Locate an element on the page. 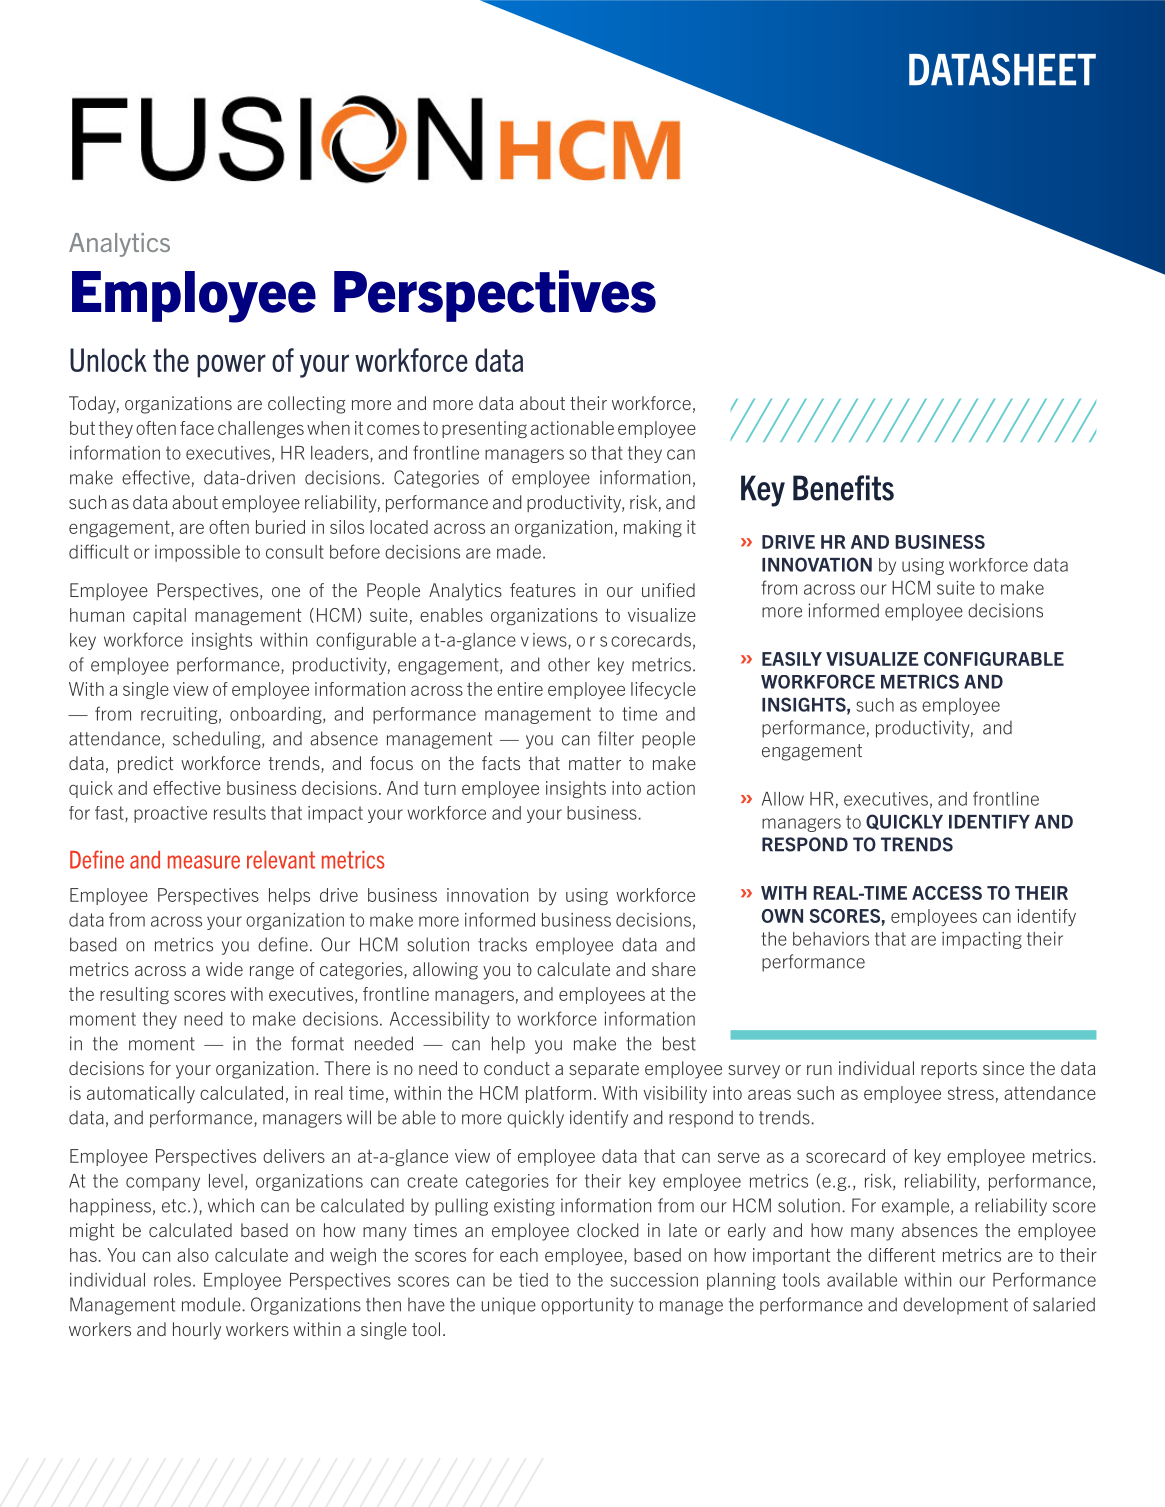 This document has height=1507, width=1165. onboarding is located at coordinates (277, 715).
